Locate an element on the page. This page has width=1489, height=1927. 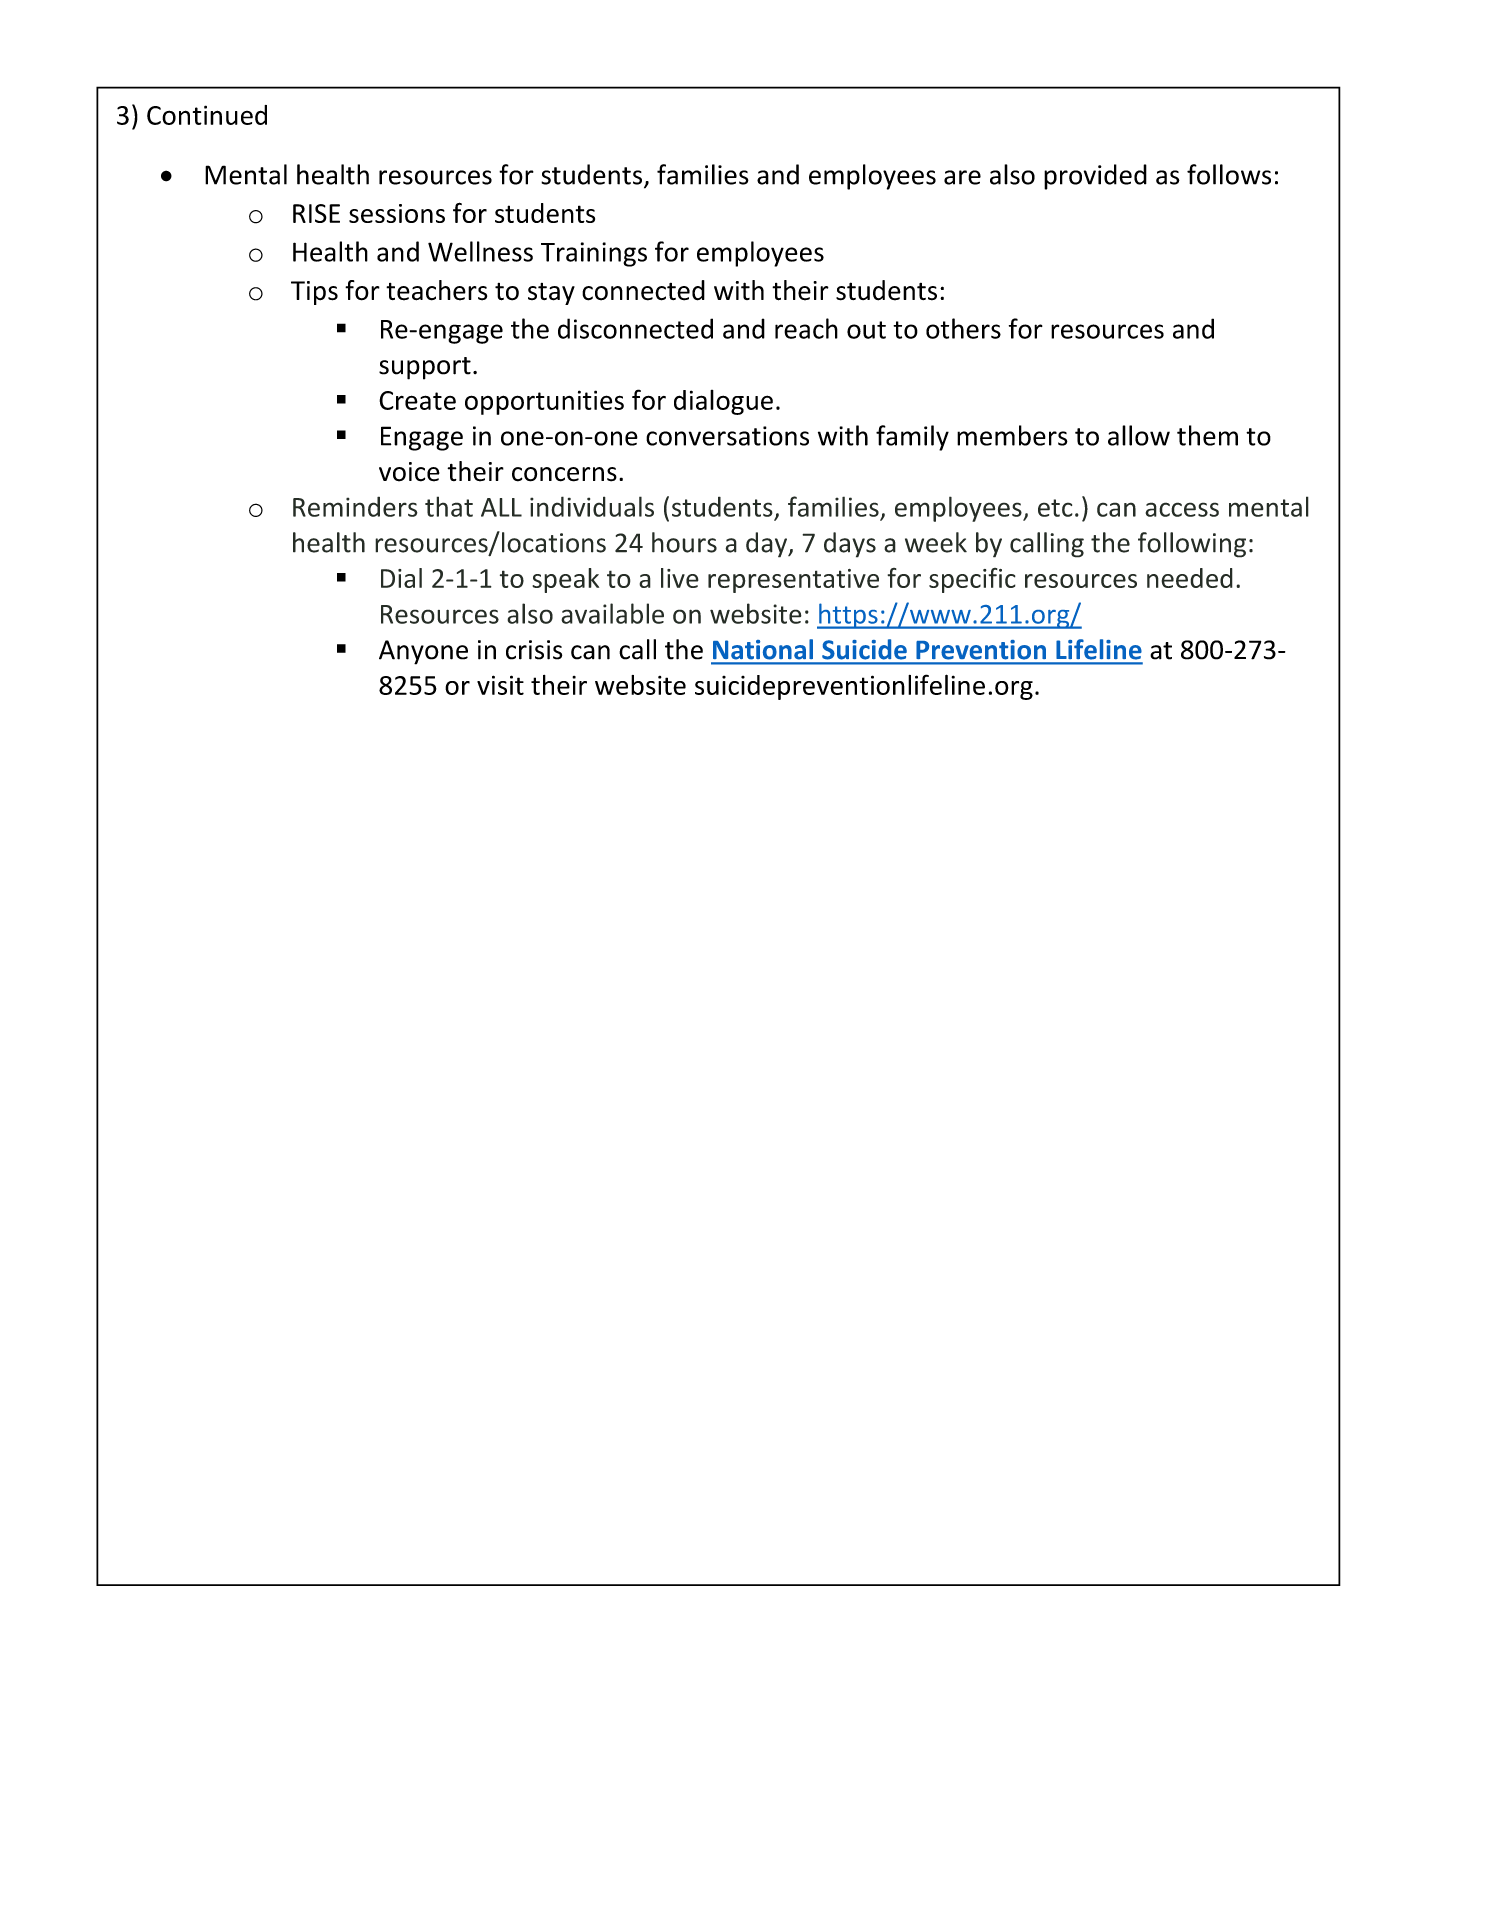
Continued is located at coordinates (207, 115).
